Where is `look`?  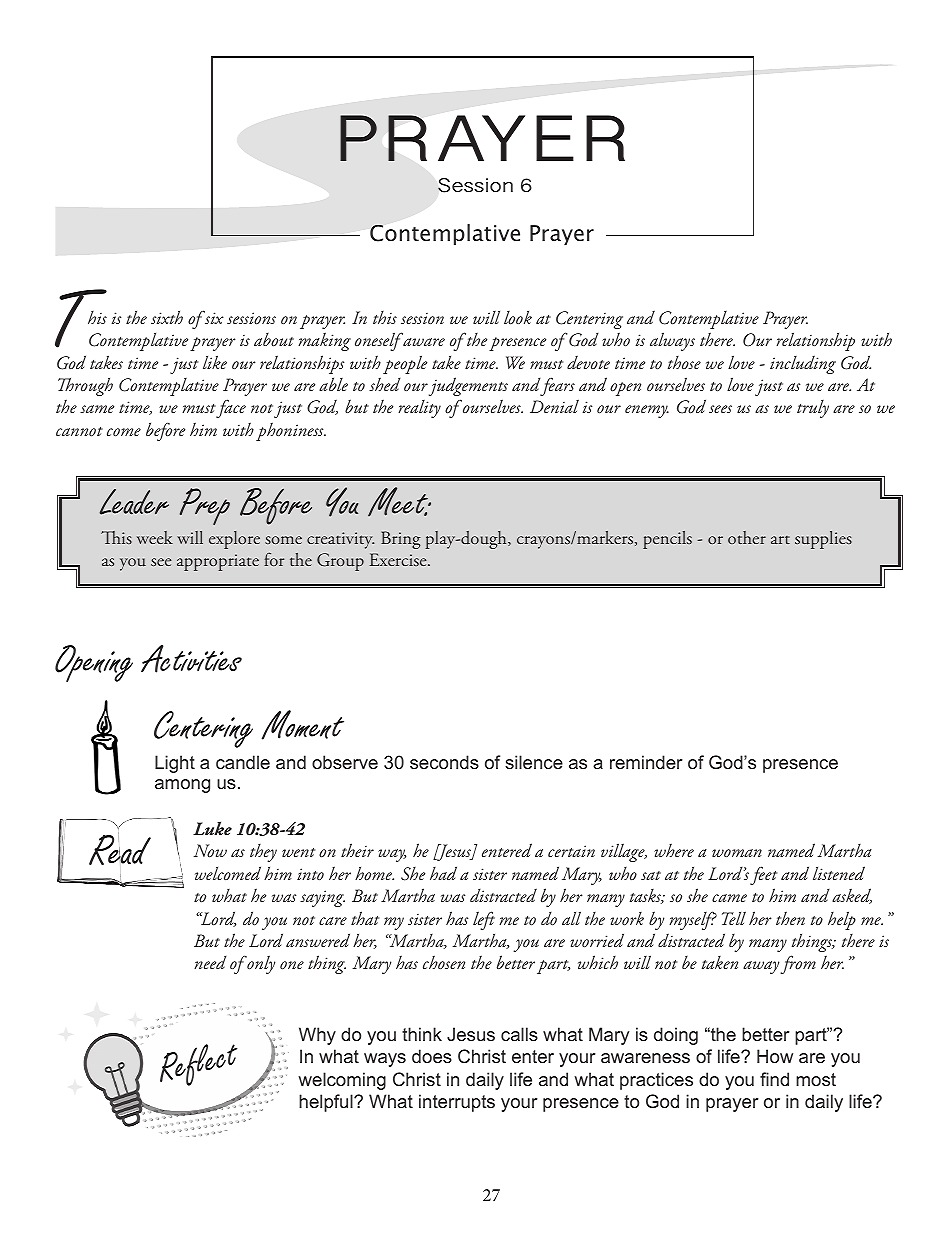
look is located at coordinates (518, 317).
